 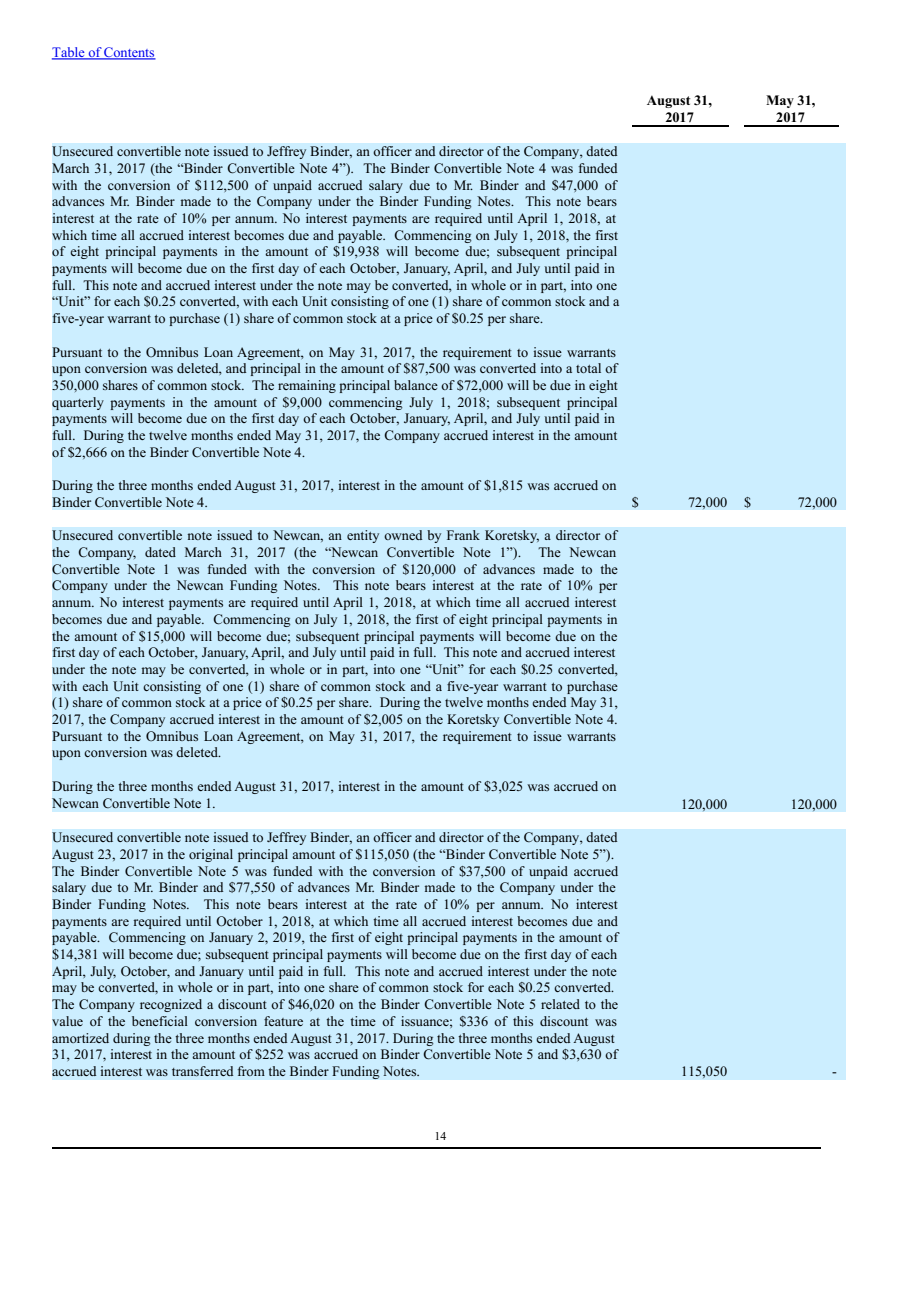 What do you see at coordinates (588, 368) in the document?
I see `total` at bounding box center [588, 368].
